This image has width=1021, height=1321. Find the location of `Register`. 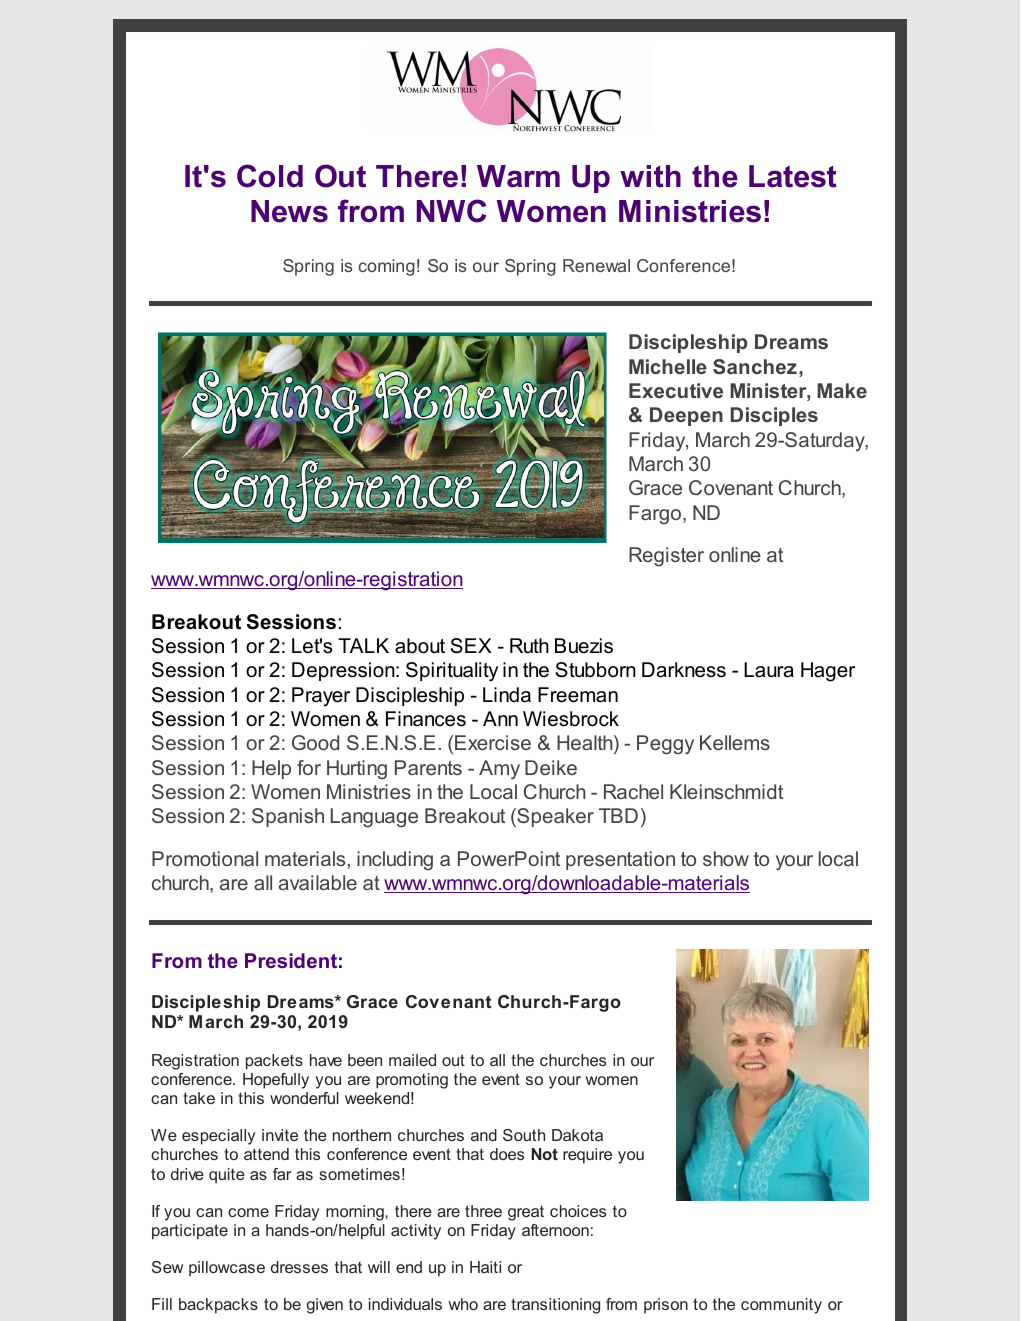

Register is located at coordinates (666, 557).
